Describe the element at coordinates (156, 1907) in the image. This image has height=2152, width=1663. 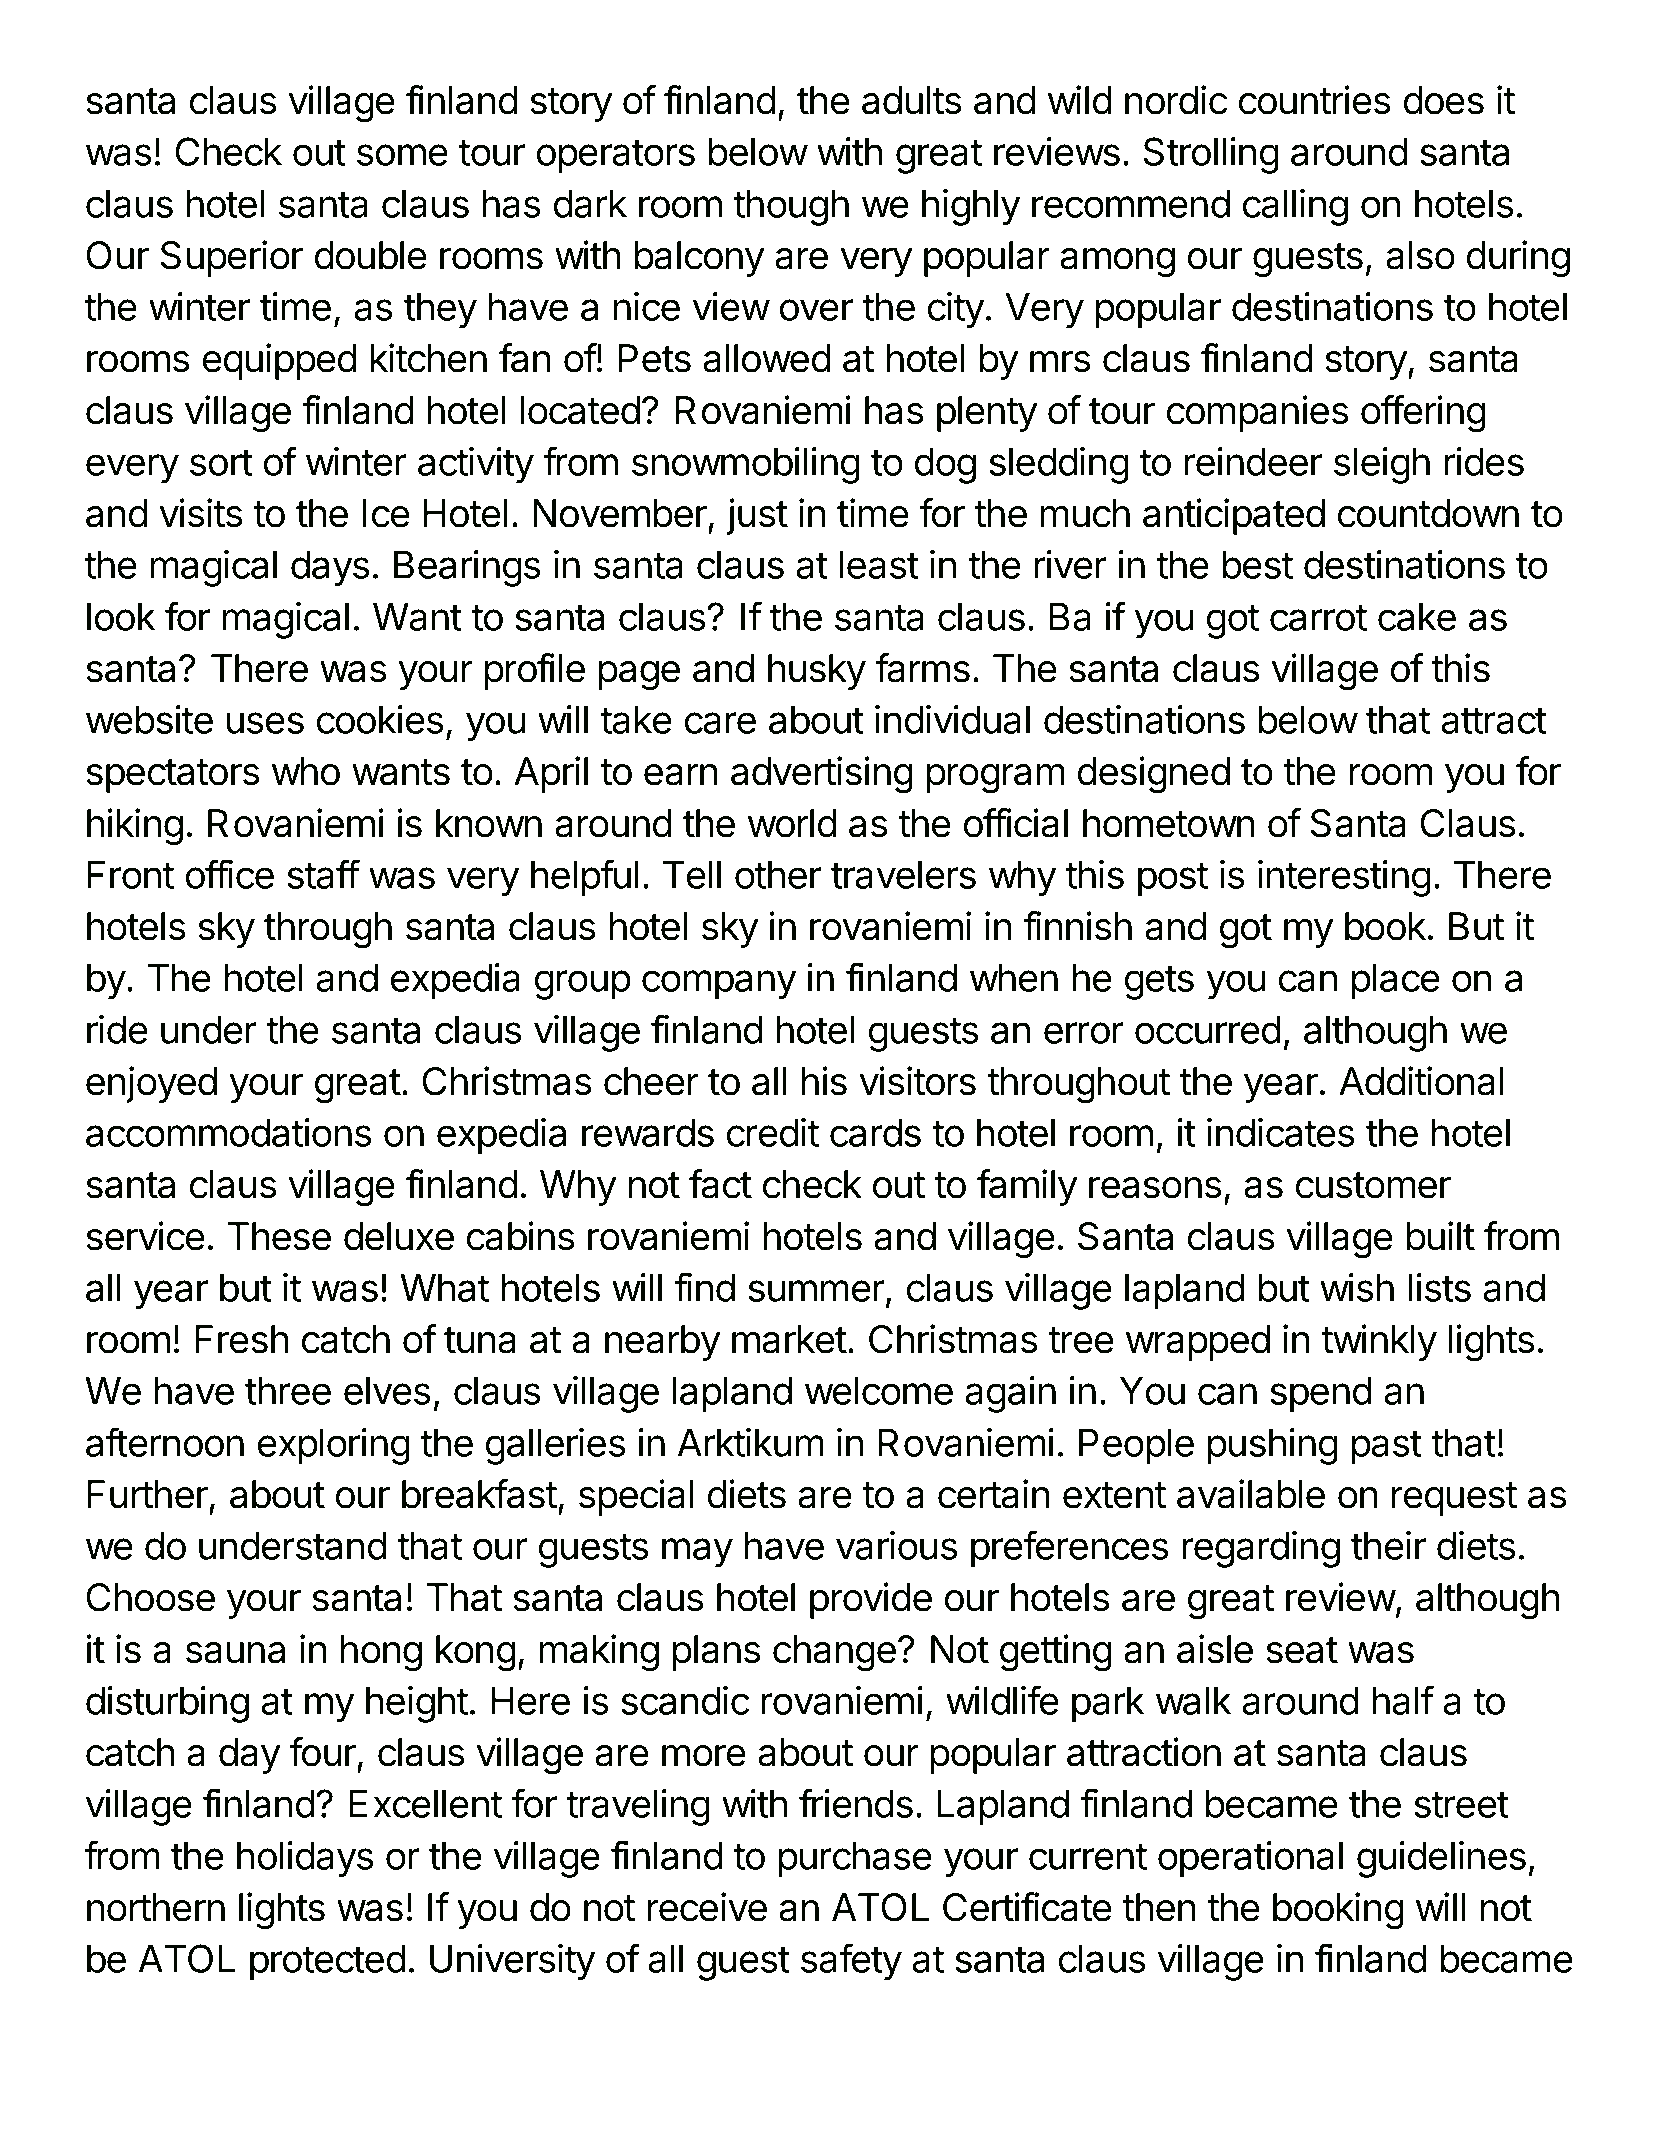
I see `northern` at that location.
